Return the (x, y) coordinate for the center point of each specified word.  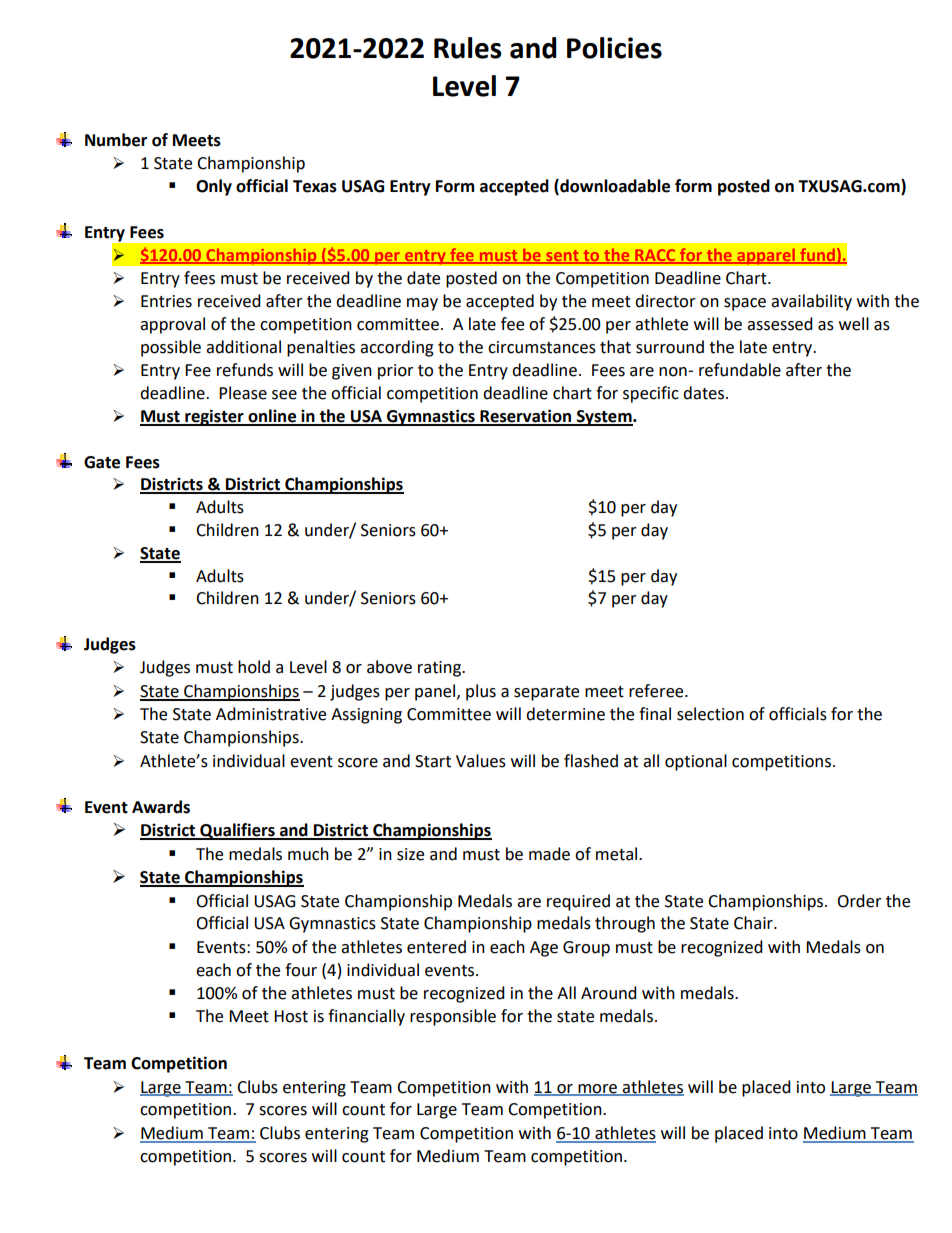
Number (116, 140)
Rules (468, 48)
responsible (453, 1017)
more (598, 1089)
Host (291, 1016)
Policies (614, 48)
